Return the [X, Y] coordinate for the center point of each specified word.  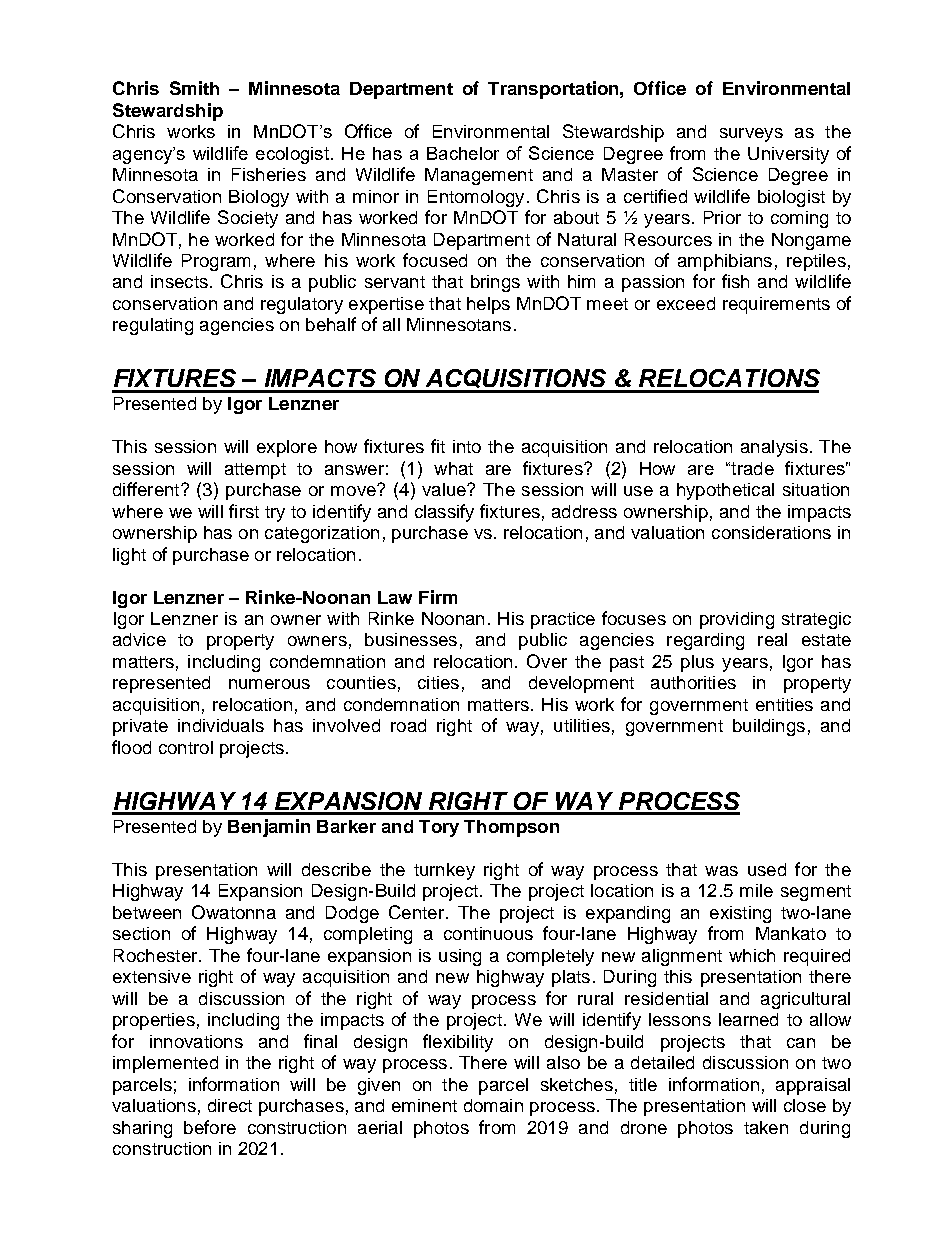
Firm [438, 597]
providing [737, 620]
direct [230, 1105]
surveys [751, 135]
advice [139, 639]
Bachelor [463, 153]
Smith [194, 88]
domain [493, 1105]
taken [766, 1127]
